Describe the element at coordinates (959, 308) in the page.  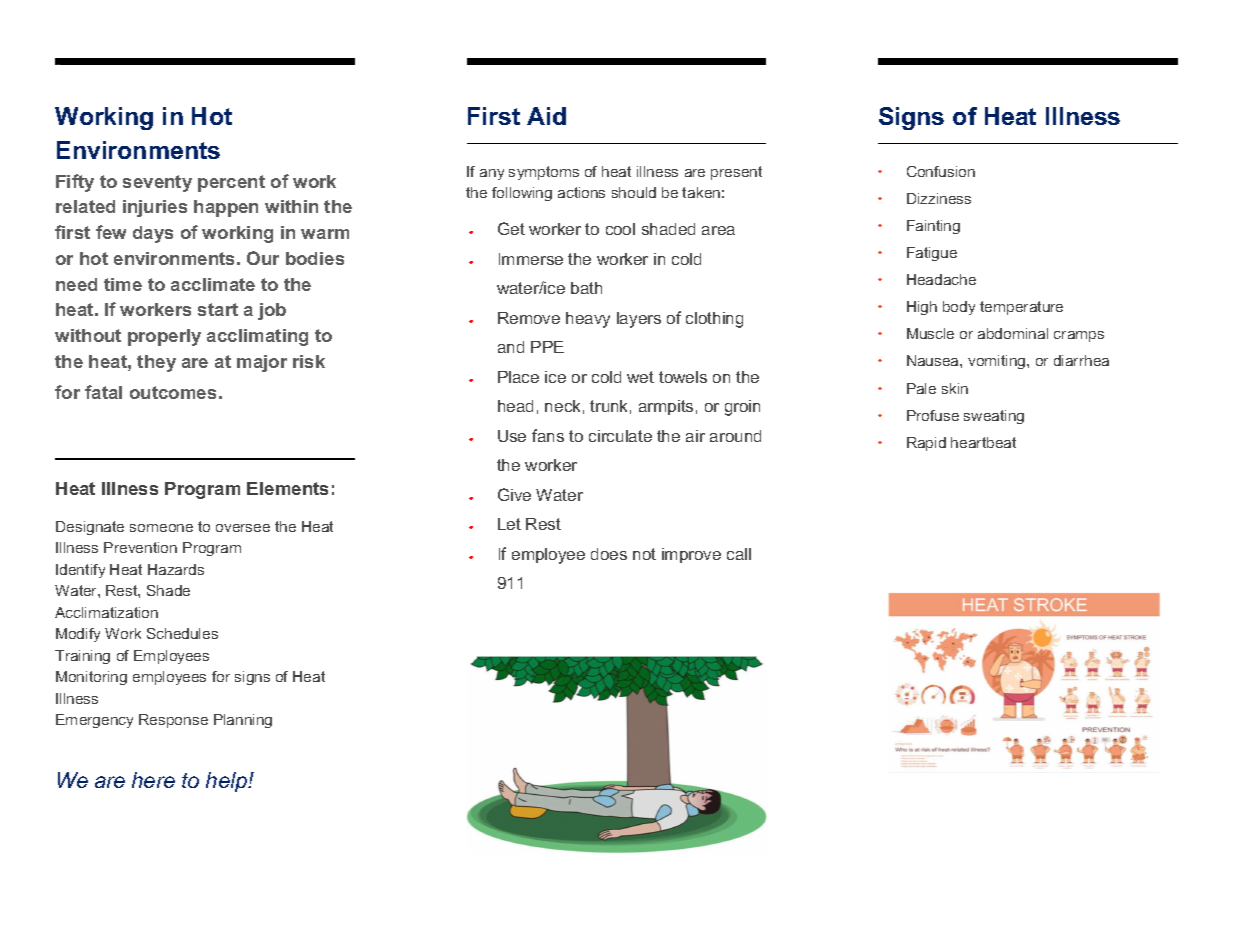
I see `body` at that location.
